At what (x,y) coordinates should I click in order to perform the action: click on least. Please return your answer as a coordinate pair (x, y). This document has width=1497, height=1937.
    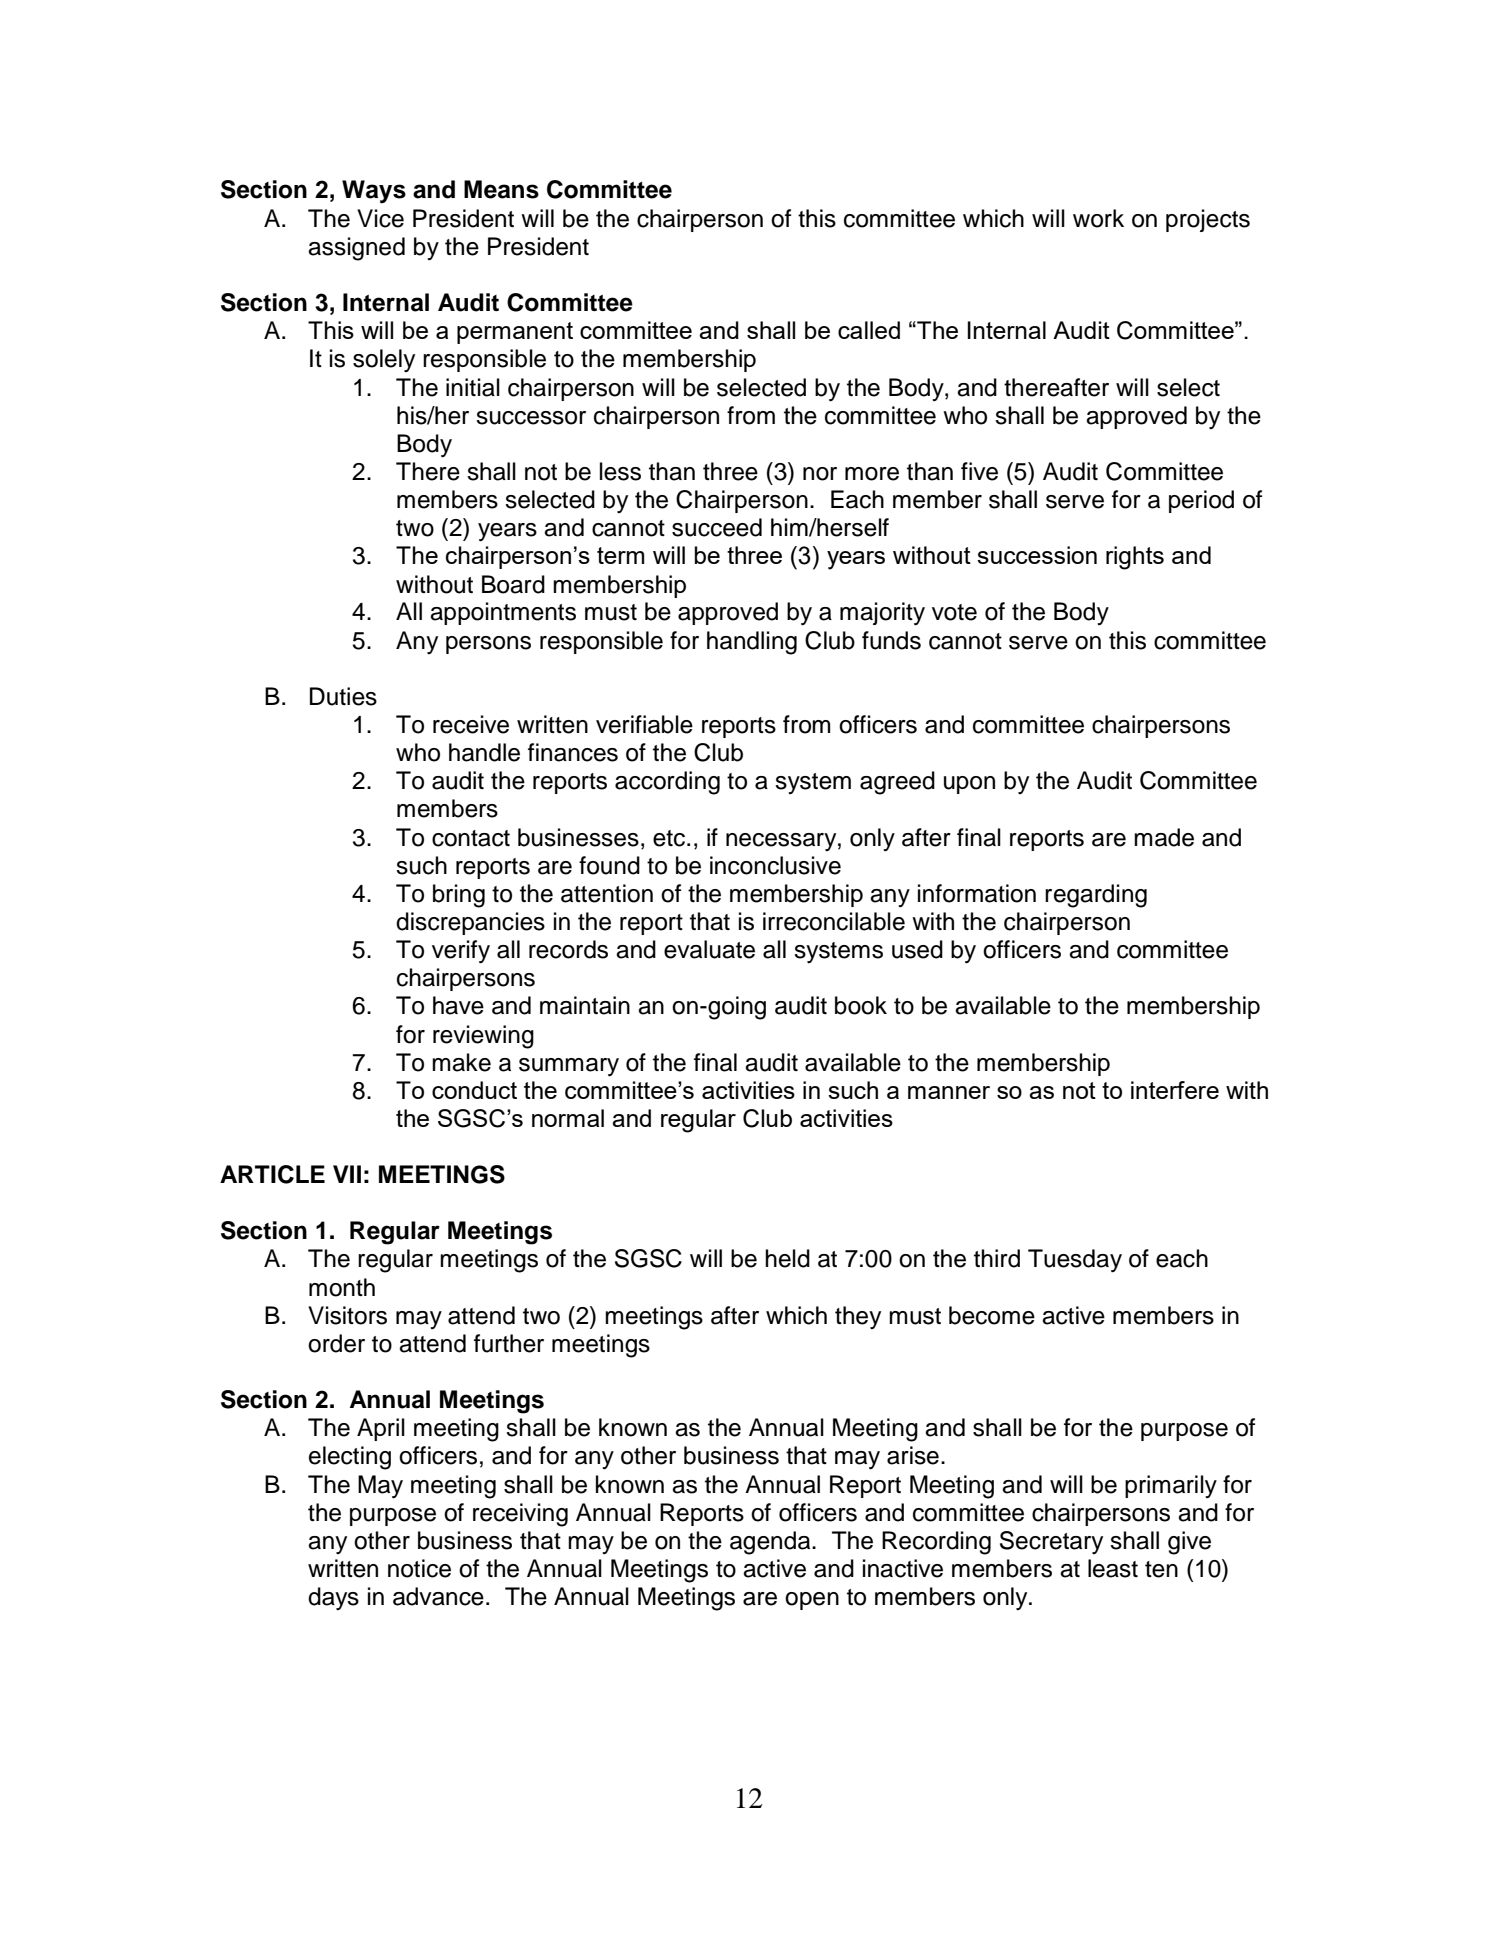
    Looking at the image, I should click on (1113, 1568).
